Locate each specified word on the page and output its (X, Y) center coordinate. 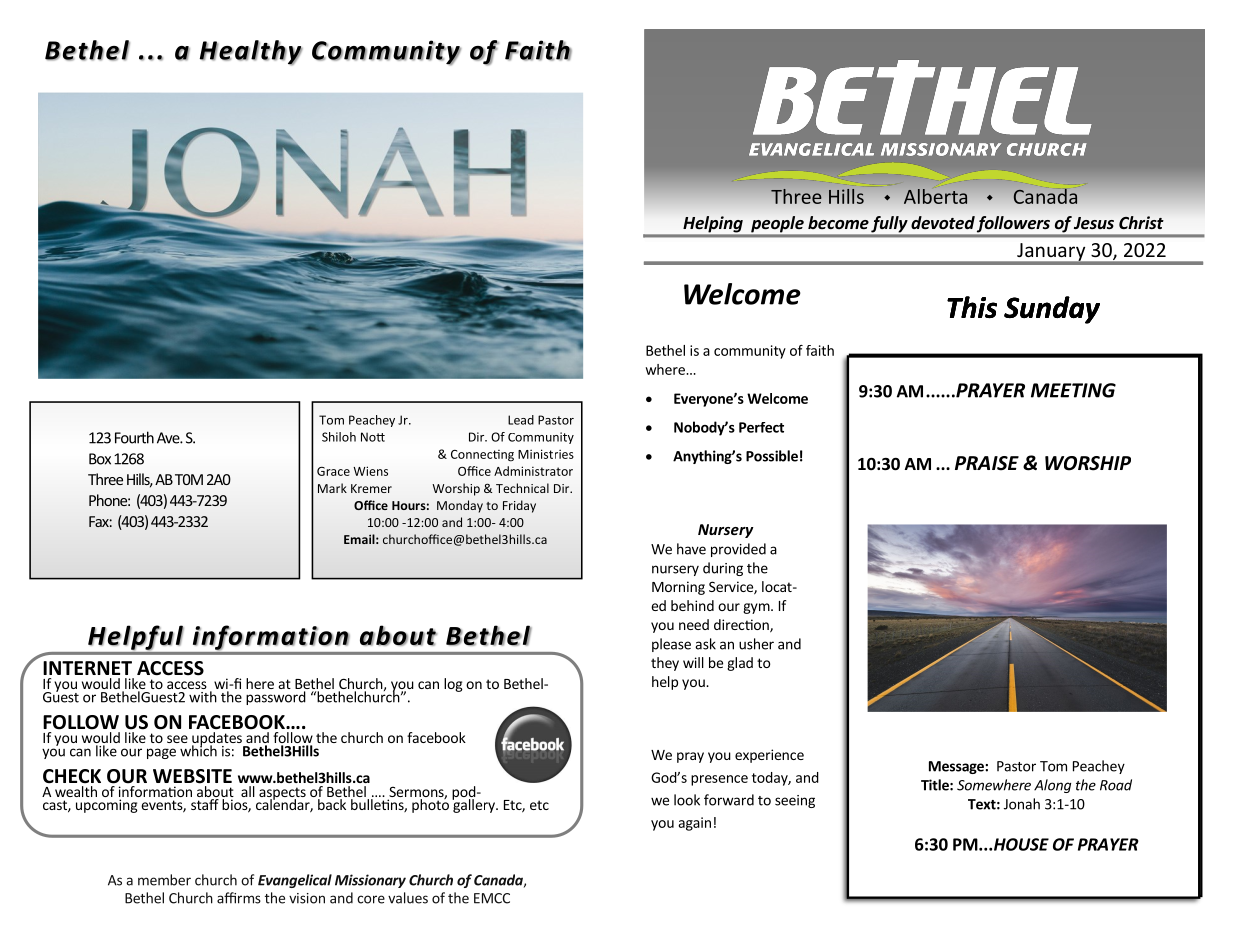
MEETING (1073, 390)
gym (756, 608)
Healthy (251, 52)
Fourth (134, 437)
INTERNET (87, 668)
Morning (678, 588)
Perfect (761, 427)
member (164, 880)
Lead (521, 420)
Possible (772, 456)
